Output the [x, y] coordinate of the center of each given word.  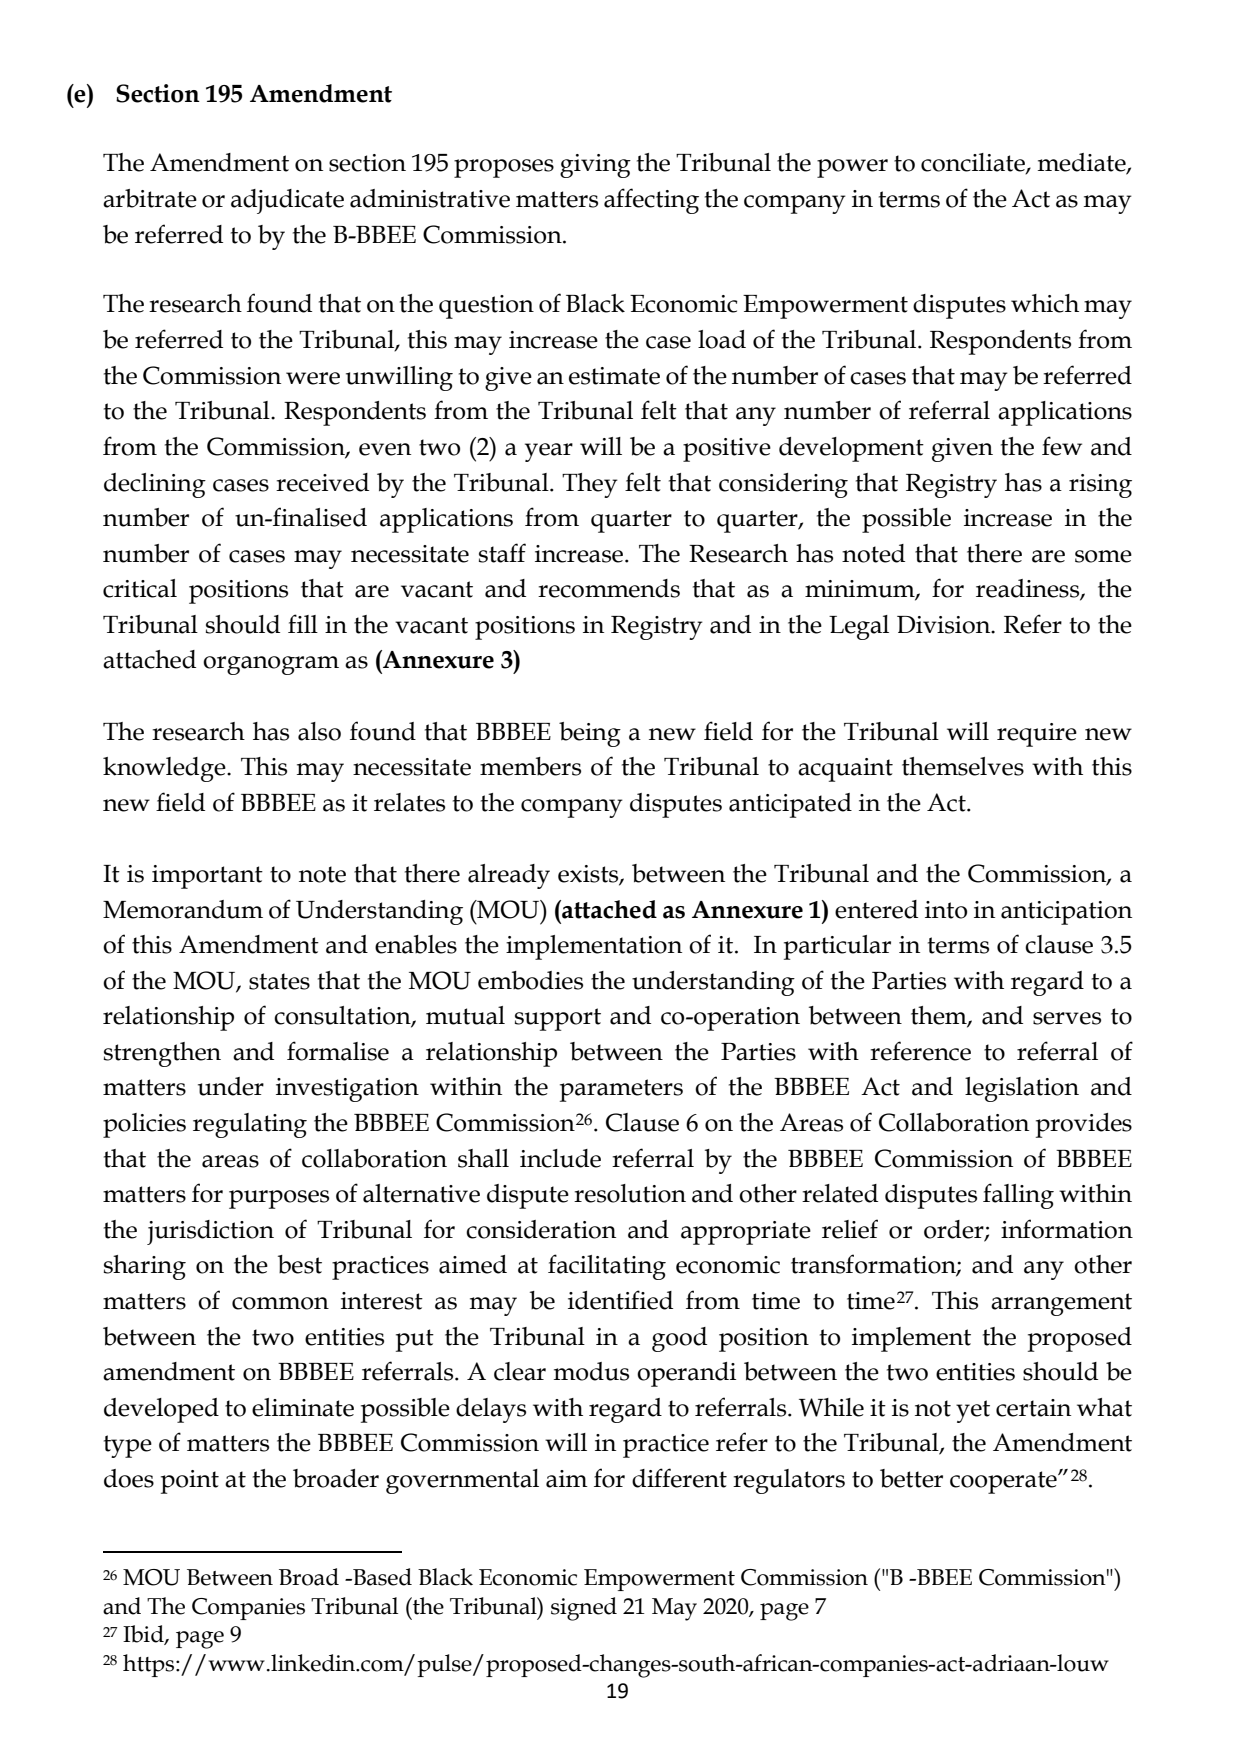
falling [1018, 1196]
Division [945, 625]
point [190, 1482]
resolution [630, 1193]
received [322, 482]
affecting [651, 201]
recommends [609, 588]
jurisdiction [210, 1232]
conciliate [974, 163]
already [509, 876]
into [946, 910]
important [207, 877]
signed [584, 1609]
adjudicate [287, 201]
